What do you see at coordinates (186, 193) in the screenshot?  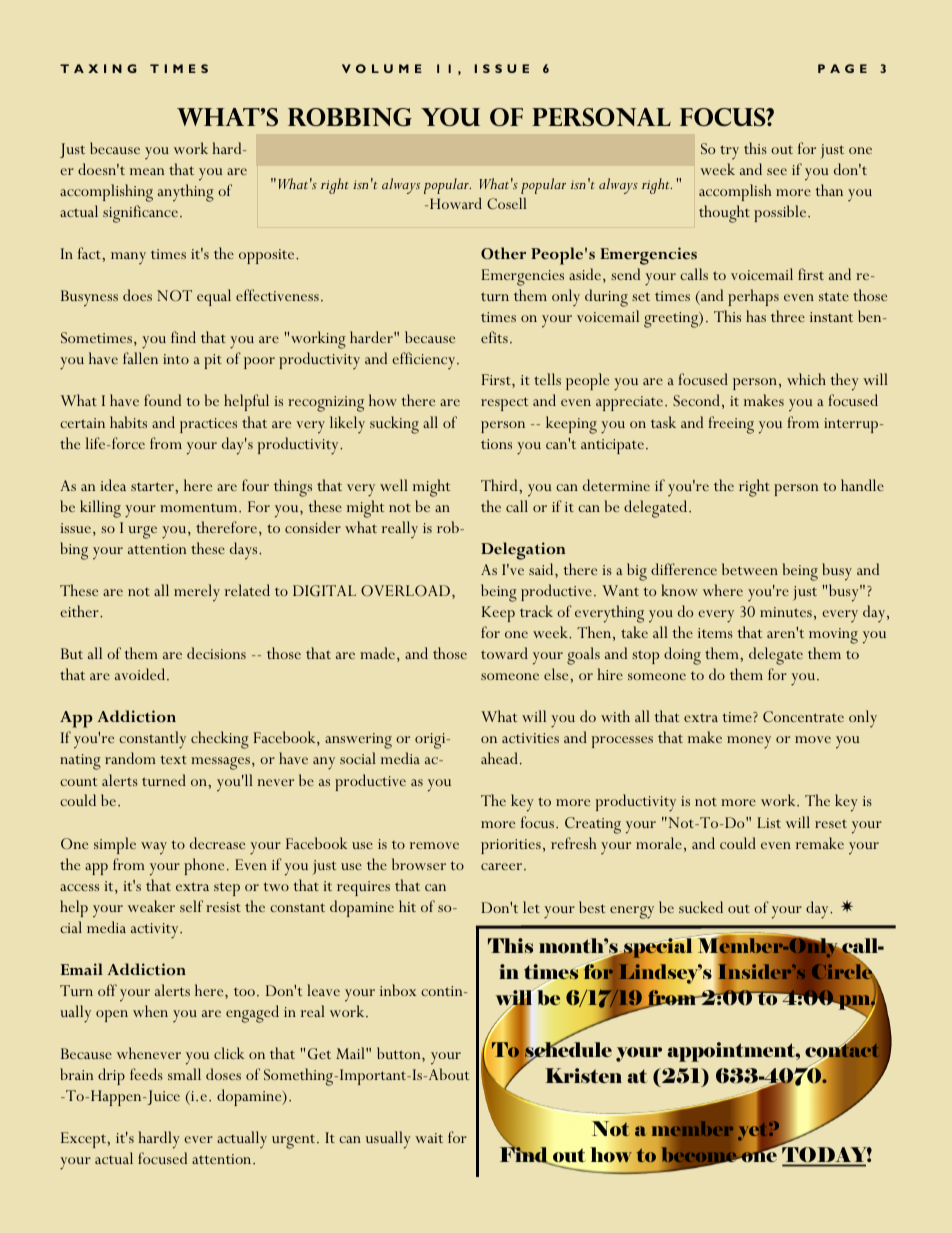 I see `anything` at bounding box center [186, 193].
